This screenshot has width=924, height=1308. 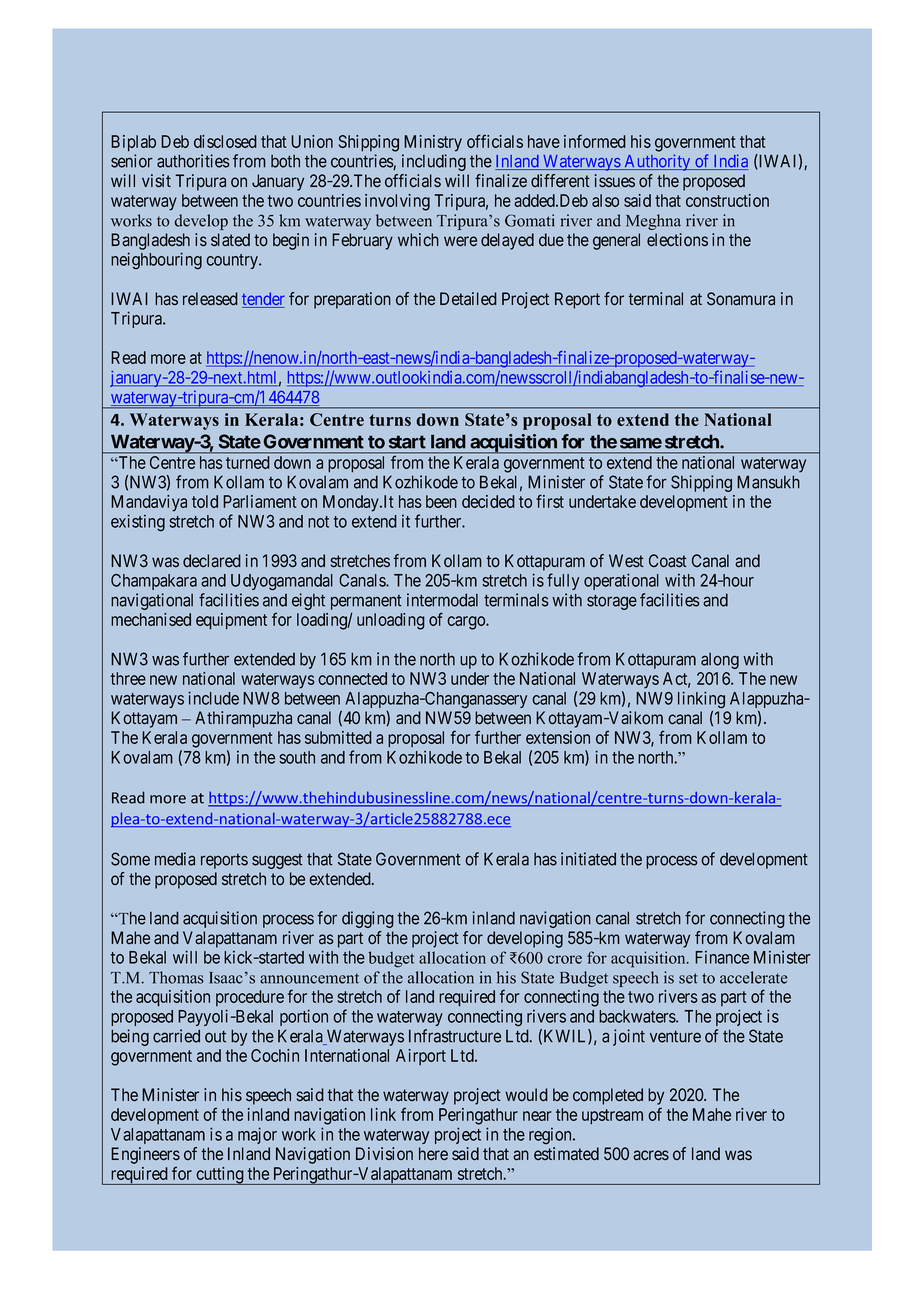 What do you see at coordinates (433, 1154) in the screenshot?
I see `here` at bounding box center [433, 1154].
